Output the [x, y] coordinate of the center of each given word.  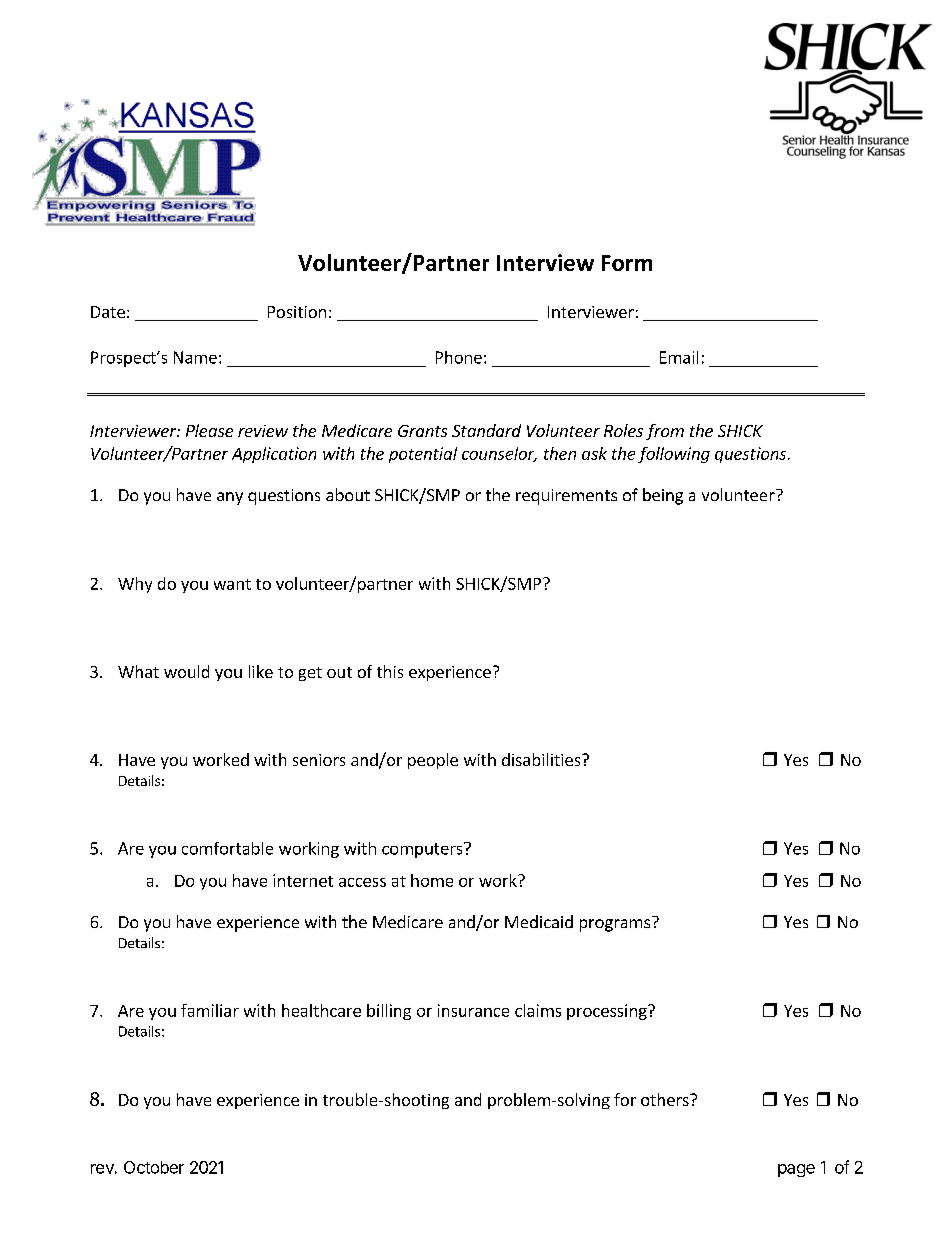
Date [108, 312]
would [186, 671]
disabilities [542, 759]
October [154, 1167]
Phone [459, 357]
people [433, 761]
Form [627, 263]
